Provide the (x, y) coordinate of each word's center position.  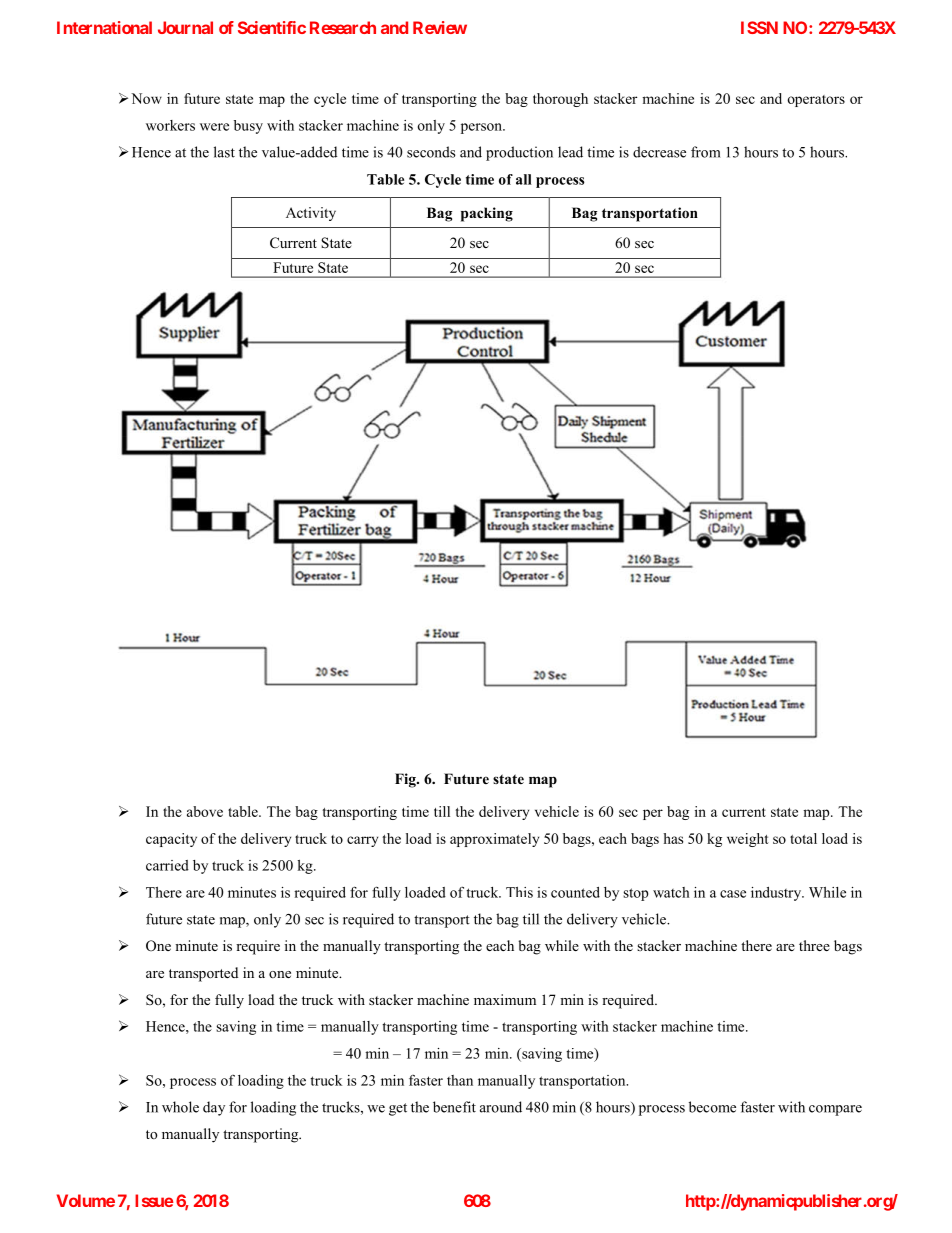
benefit (454, 1107)
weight (748, 840)
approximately (494, 840)
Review (440, 27)
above (205, 811)
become (712, 1107)
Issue (154, 1200)
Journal (185, 27)
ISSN (759, 27)
